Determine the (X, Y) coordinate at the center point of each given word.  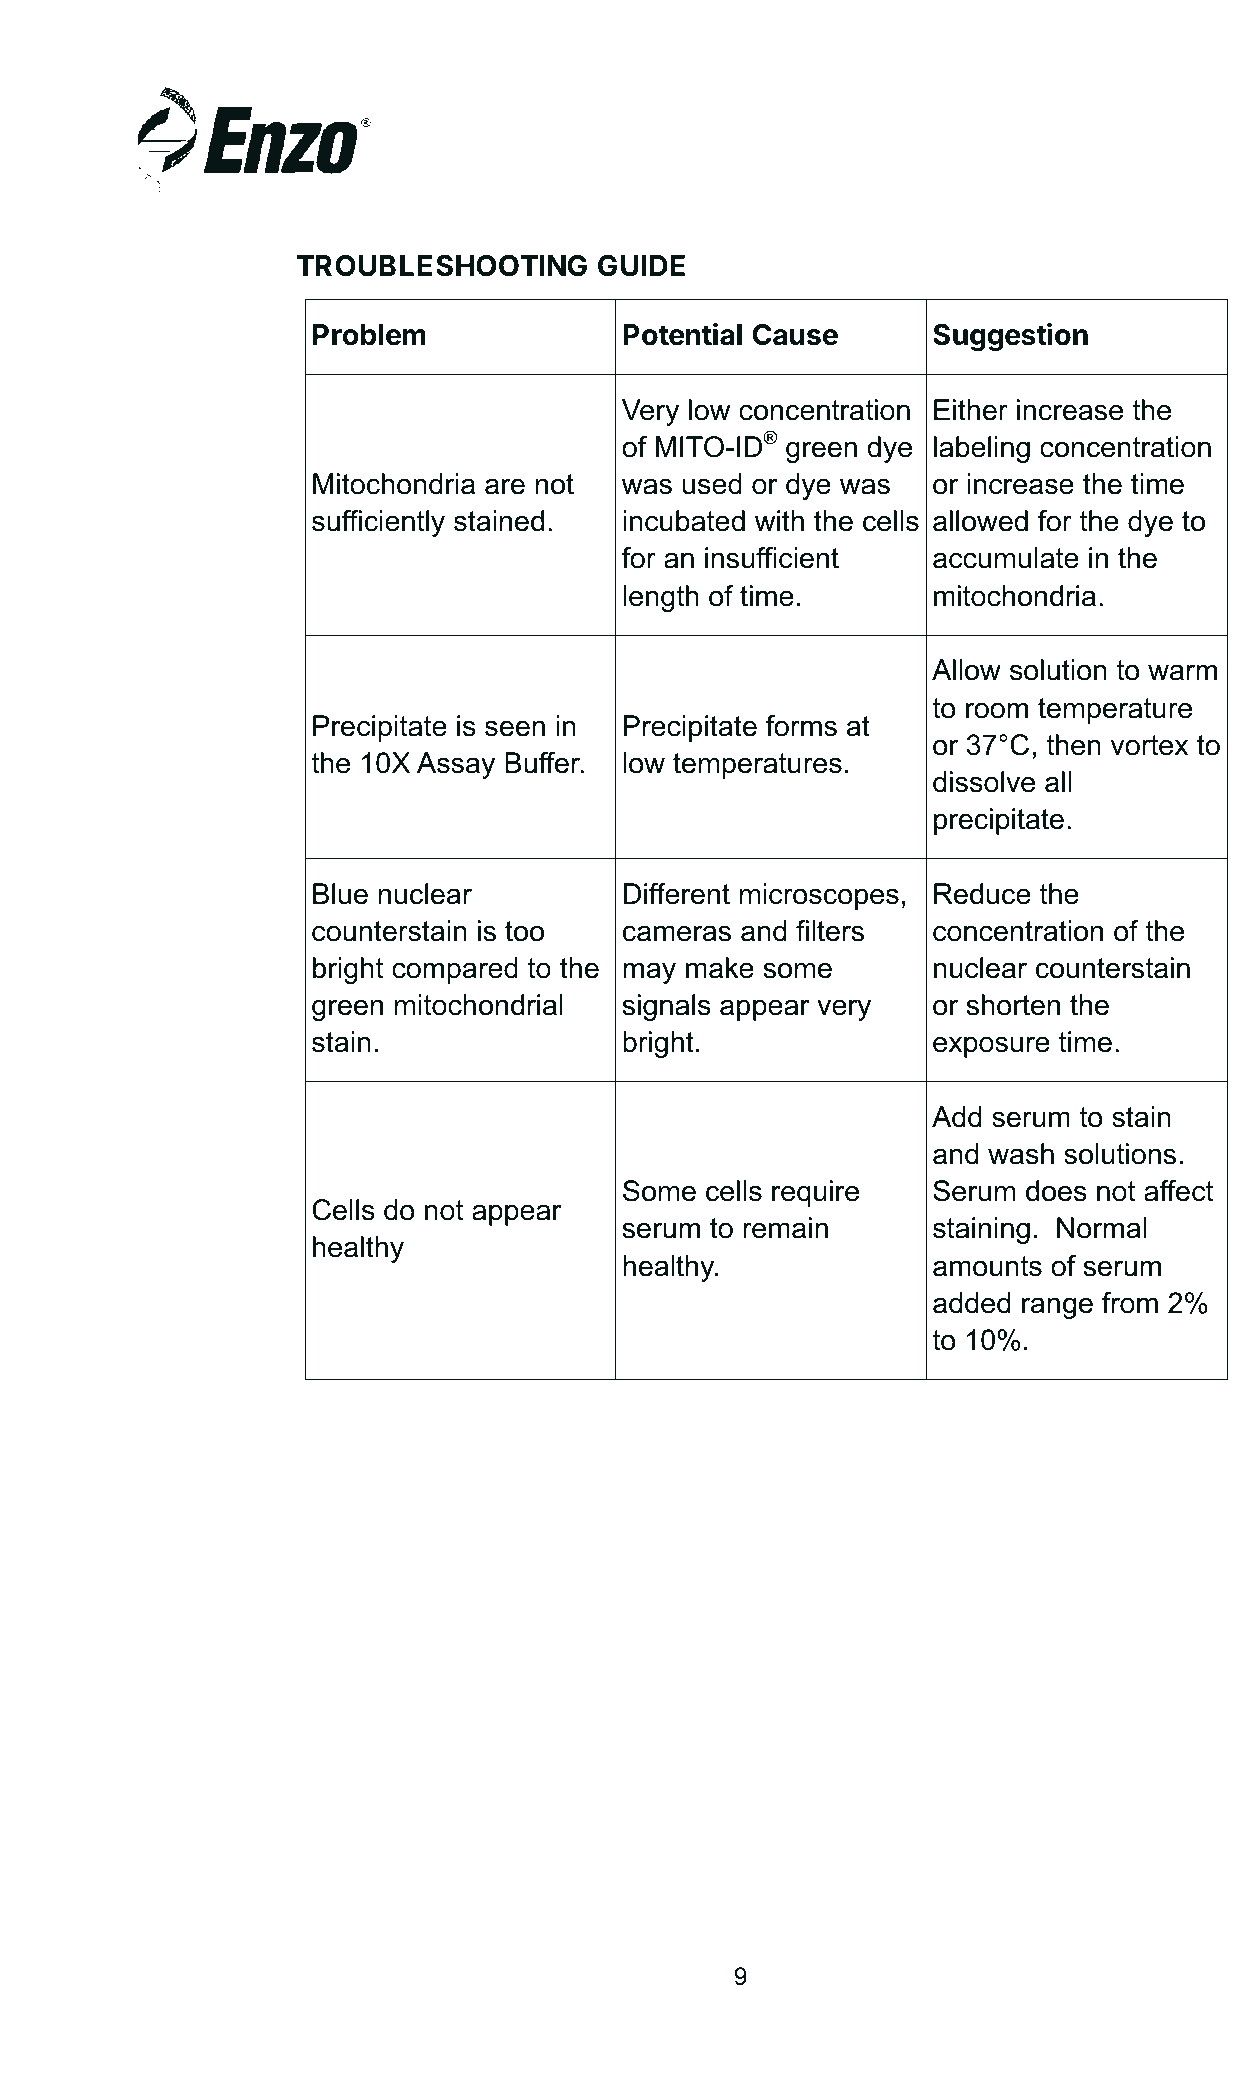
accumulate (1006, 558)
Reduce (982, 894)
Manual (1075, 149)
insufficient (772, 558)
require (815, 1193)
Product (822, 149)
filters (830, 931)
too (524, 931)
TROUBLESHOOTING (442, 266)
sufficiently (378, 523)
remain (785, 1228)
